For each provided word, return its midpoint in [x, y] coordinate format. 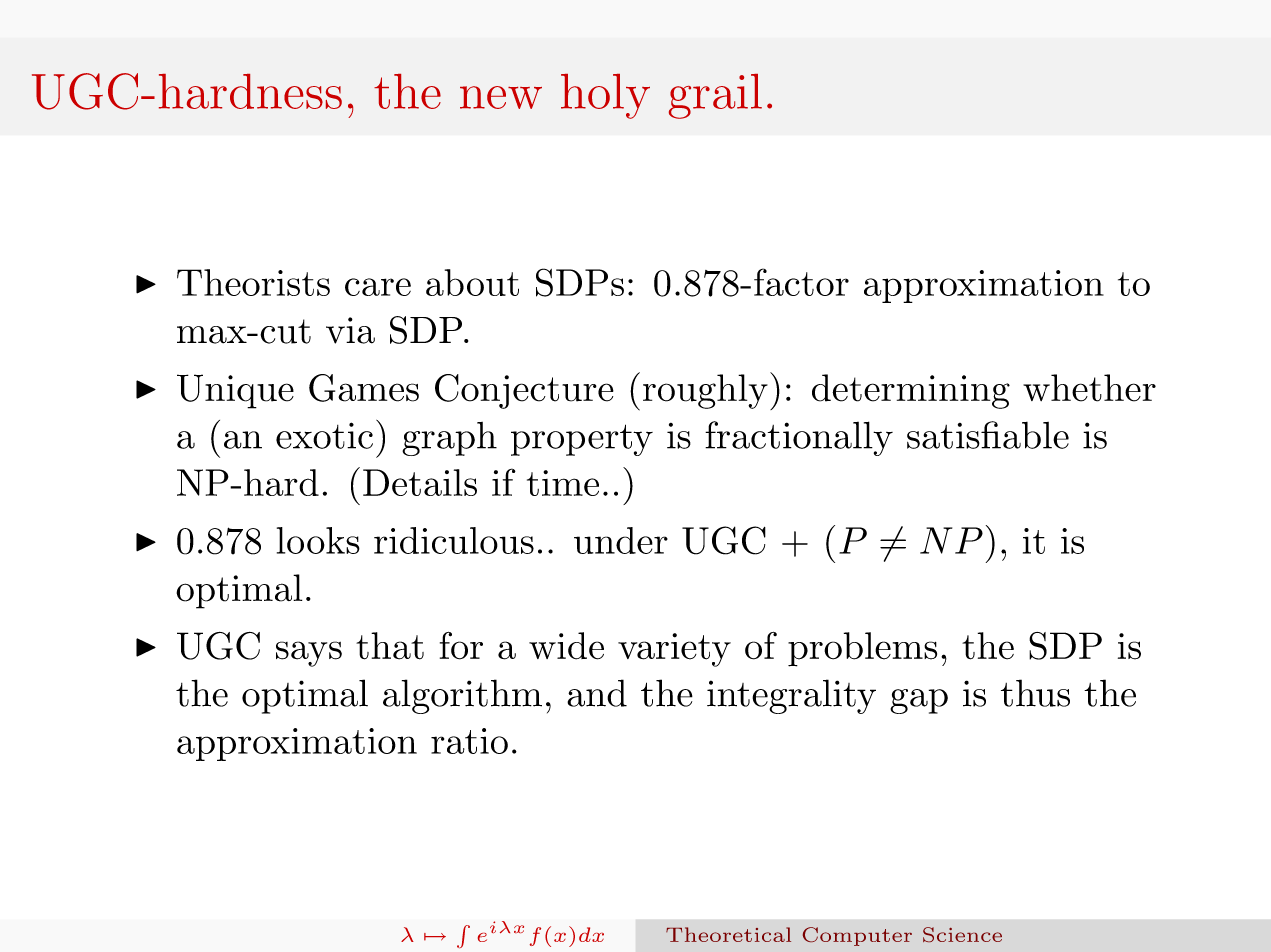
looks [318, 540]
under [621, 540]
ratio [469, 741]
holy [605, 96]
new [501, 97]
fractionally [799, 438]
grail [715, 96]
